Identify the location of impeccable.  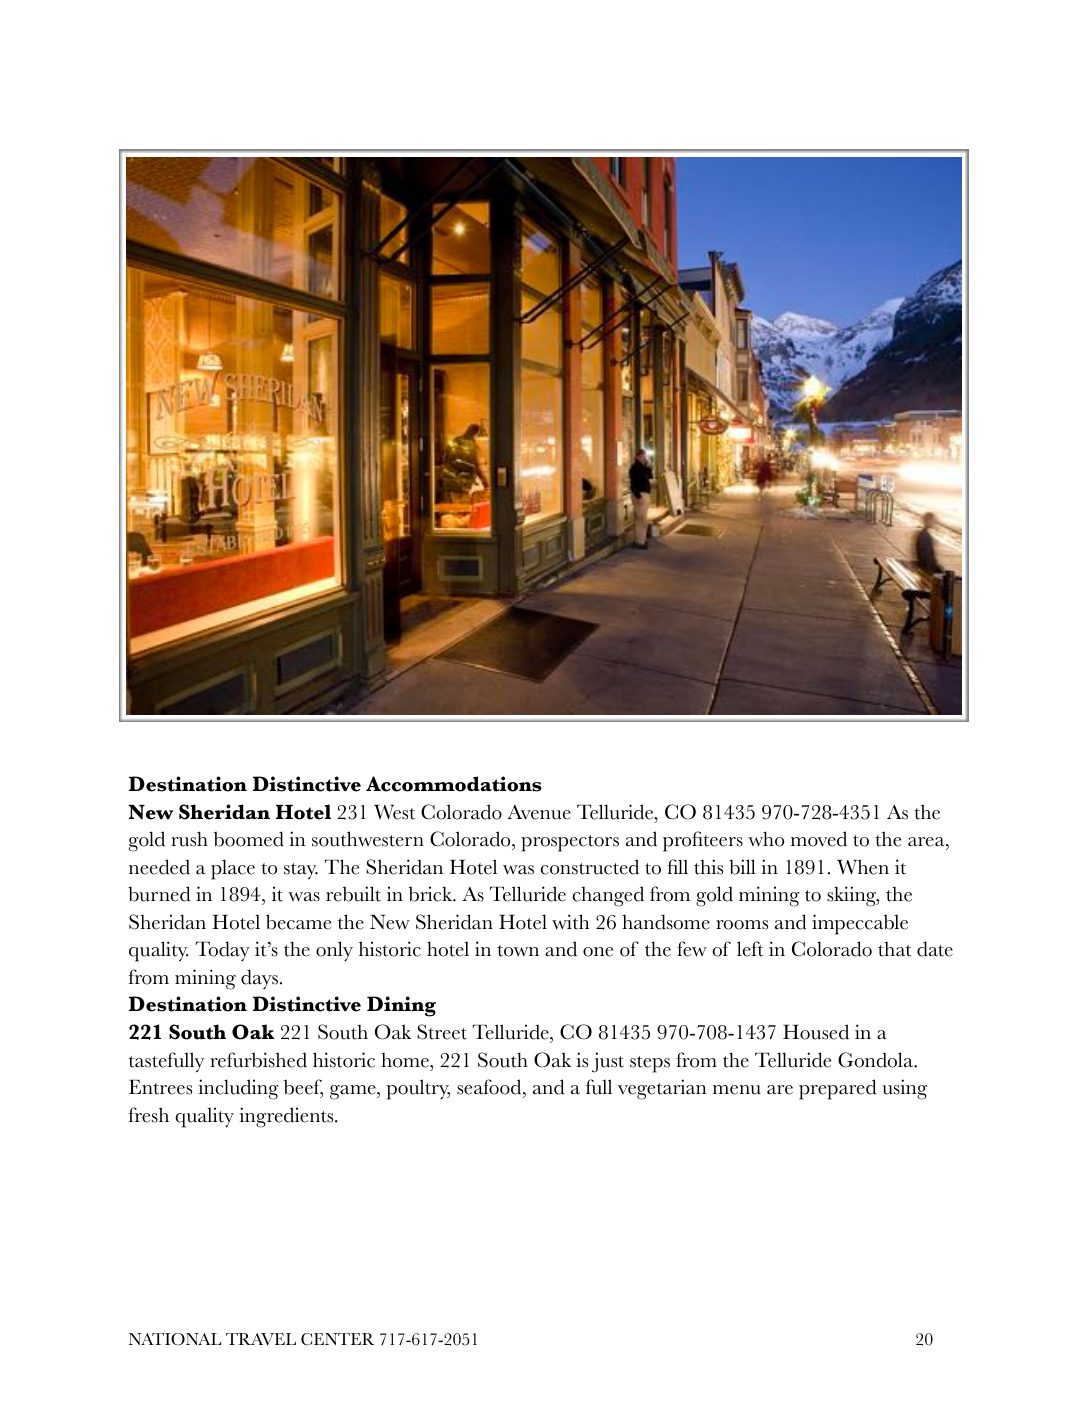
(860, 924).
